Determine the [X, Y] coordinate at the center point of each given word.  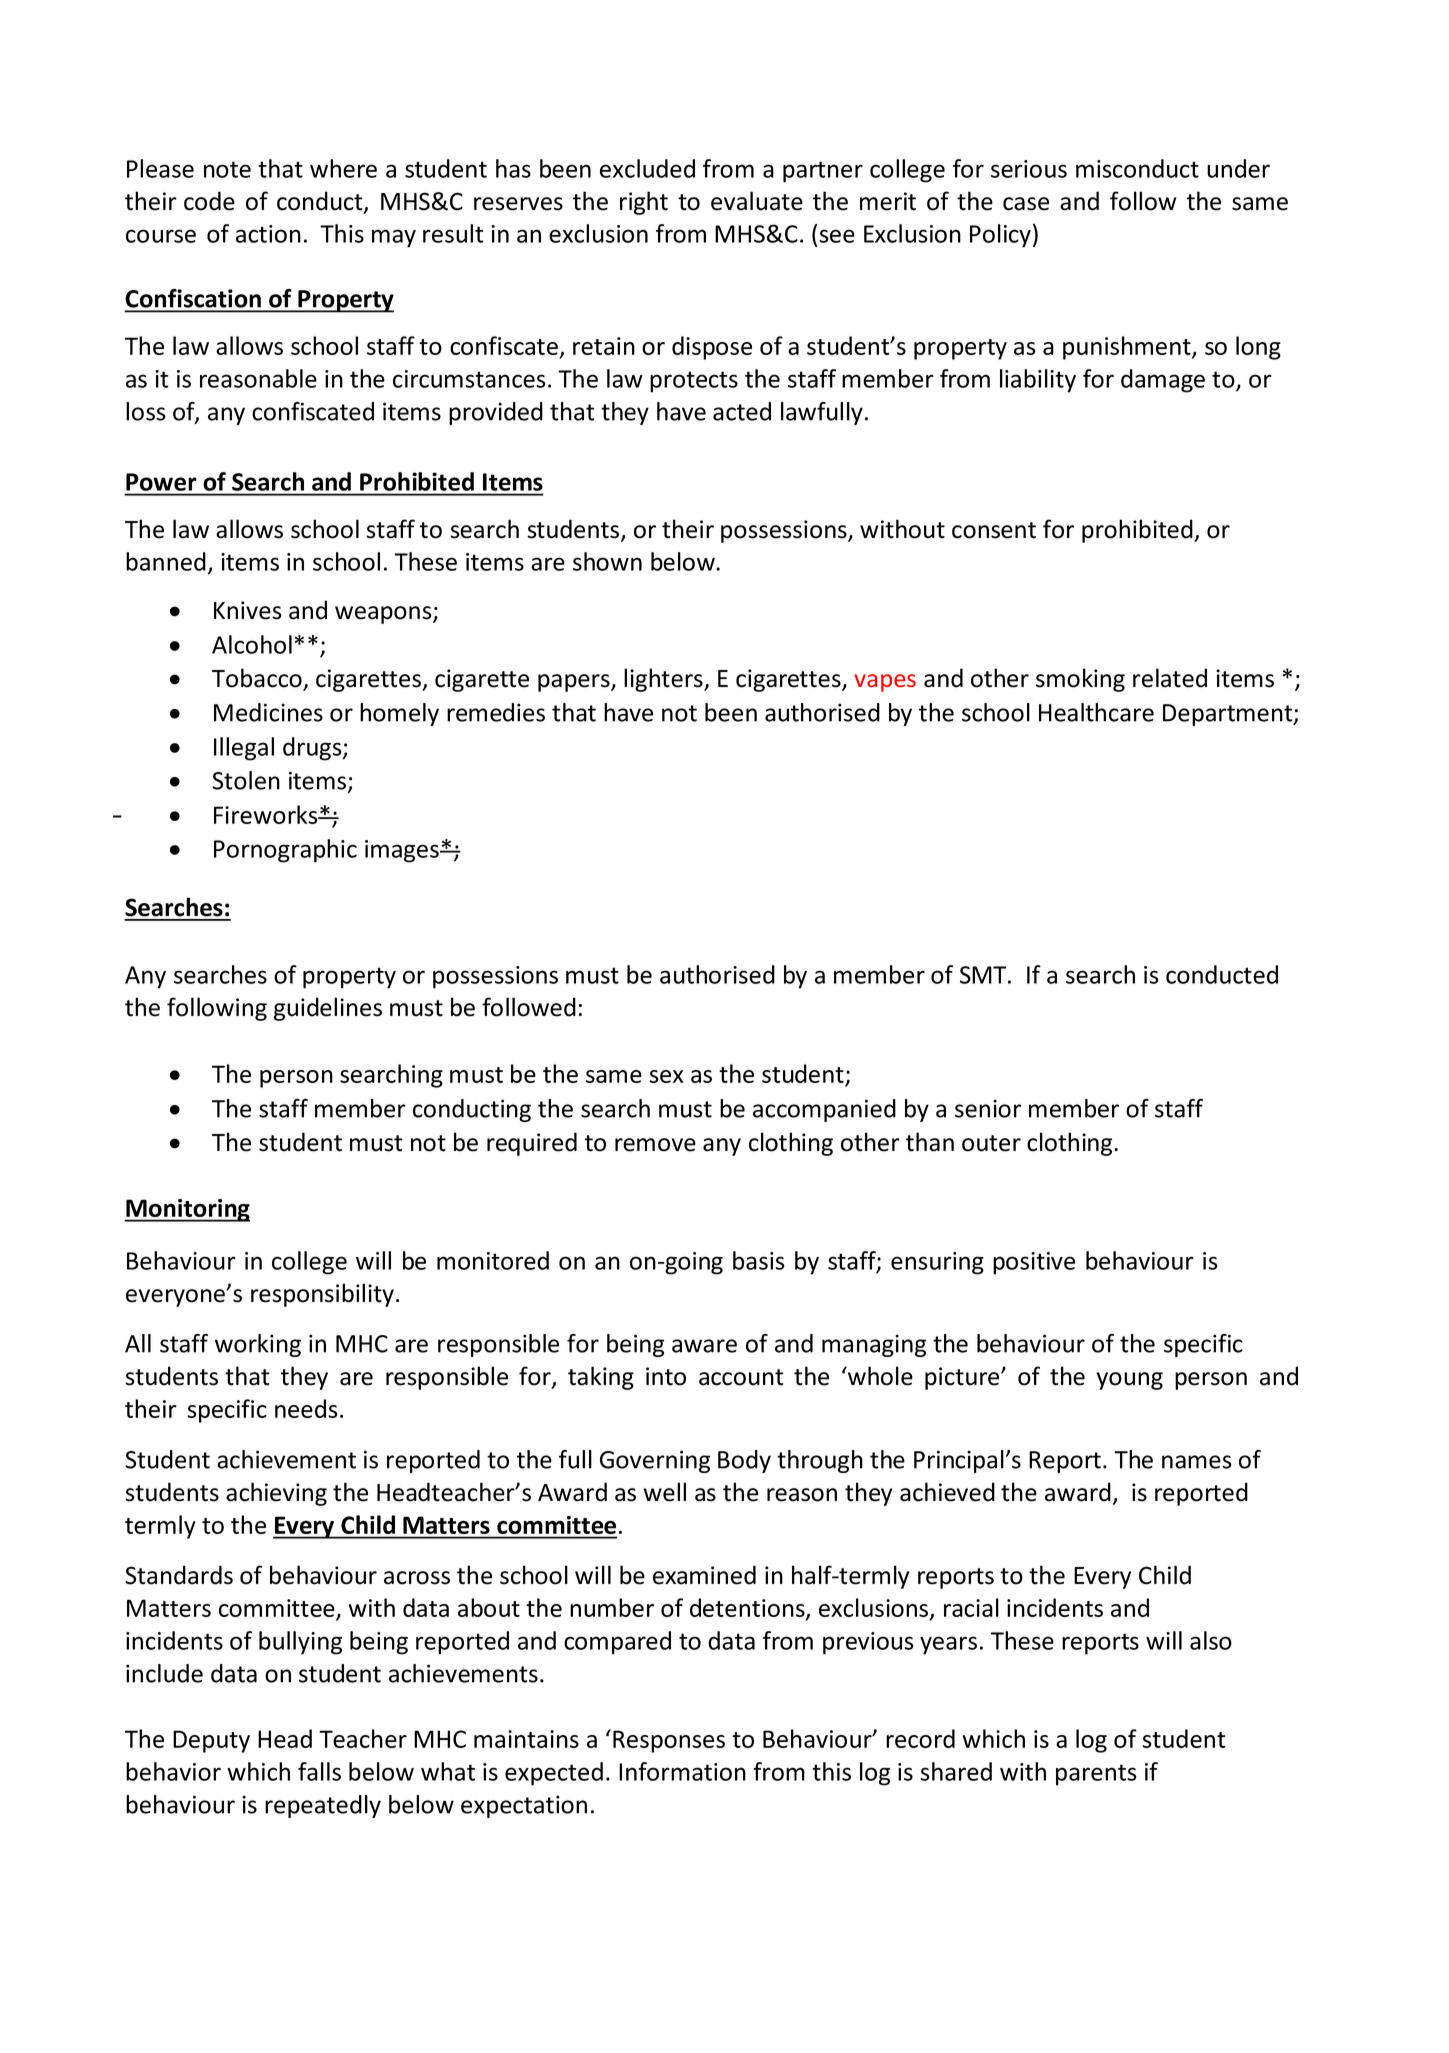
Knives [248, 610]
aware [704, 1346]
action [268, 234]
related [1170, 678]
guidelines [328, 1009]
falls [319, 1771]
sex [666, 1076]
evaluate [757, 201]
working [258, 1345]
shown [607, 561]
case [1026, 204]
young [1130, 1381]
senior [988, 1108]
